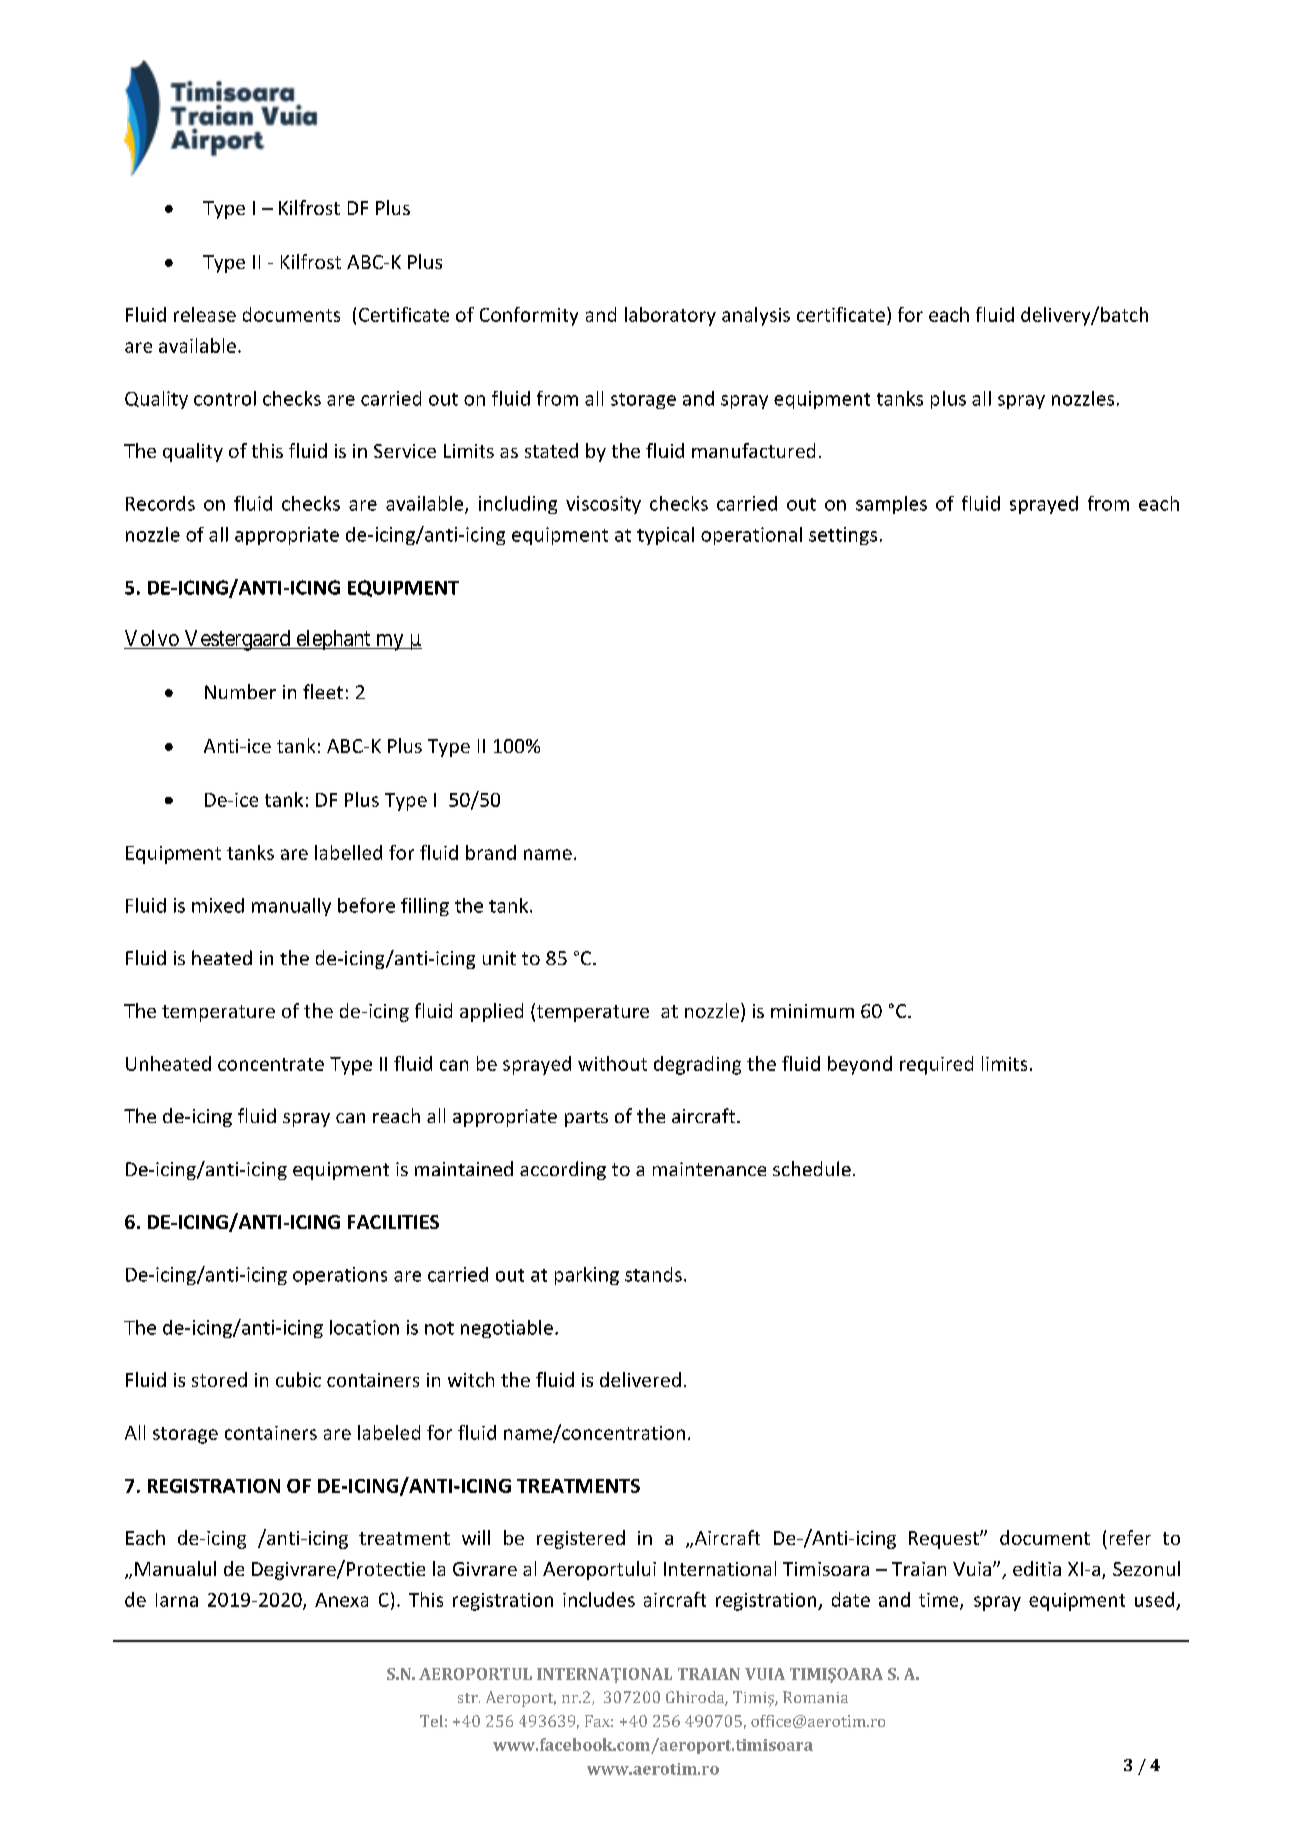 This screenshot has height=1847, width=1306. I want to click on cubic, so click(298, 1379).
